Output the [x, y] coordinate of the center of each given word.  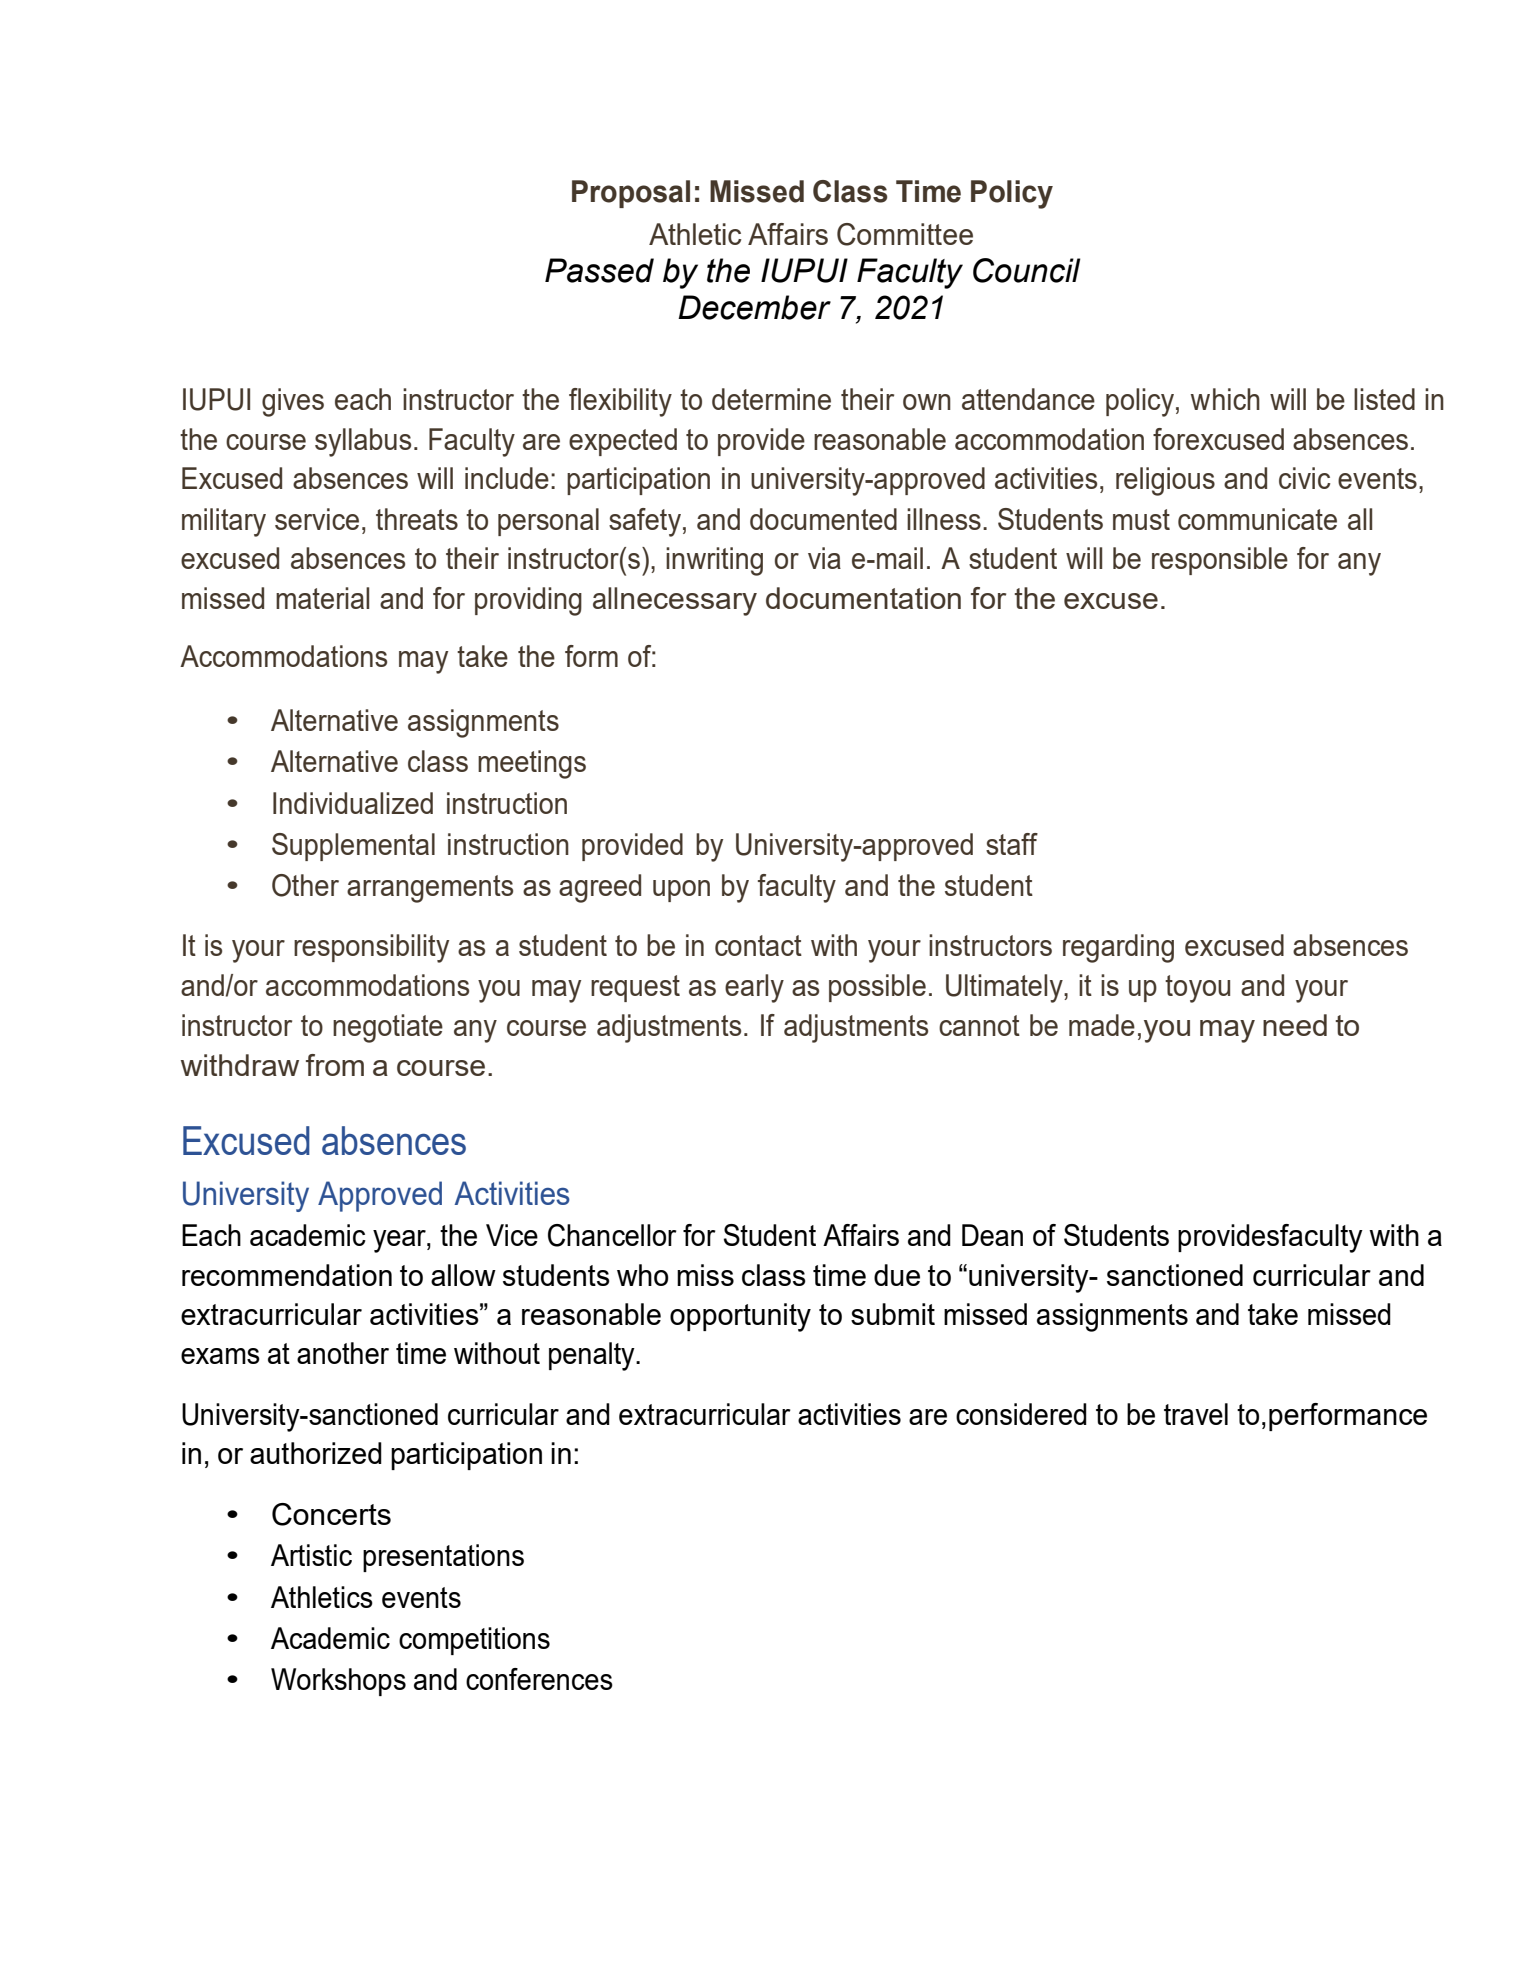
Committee [905, 234]
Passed [599, 270]
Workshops [338, 1682]
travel [1196, 1414]
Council [1027, 270]
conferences [539, 1679]
